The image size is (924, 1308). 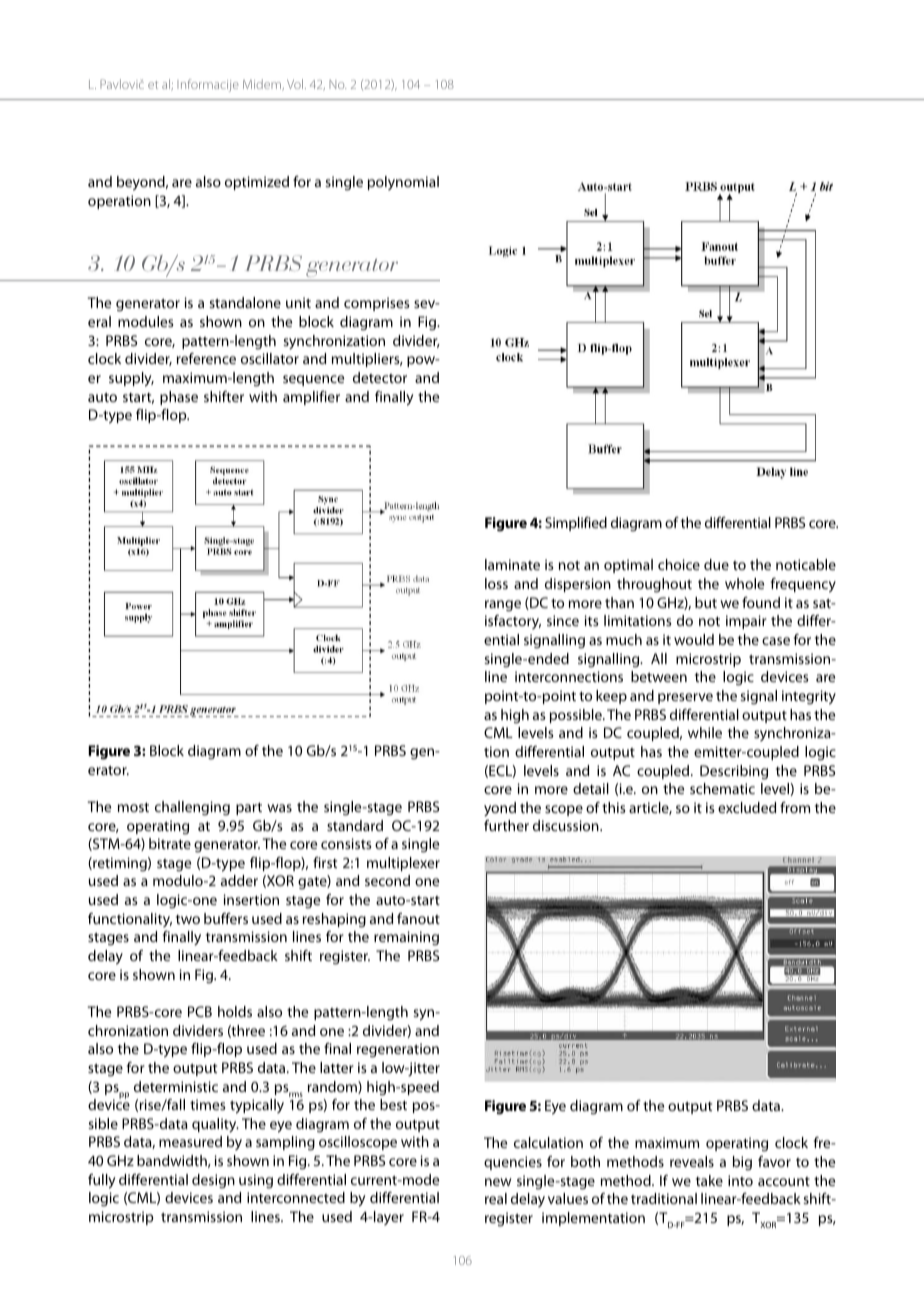 I want to click on detector, so click(x=380, y=377).
